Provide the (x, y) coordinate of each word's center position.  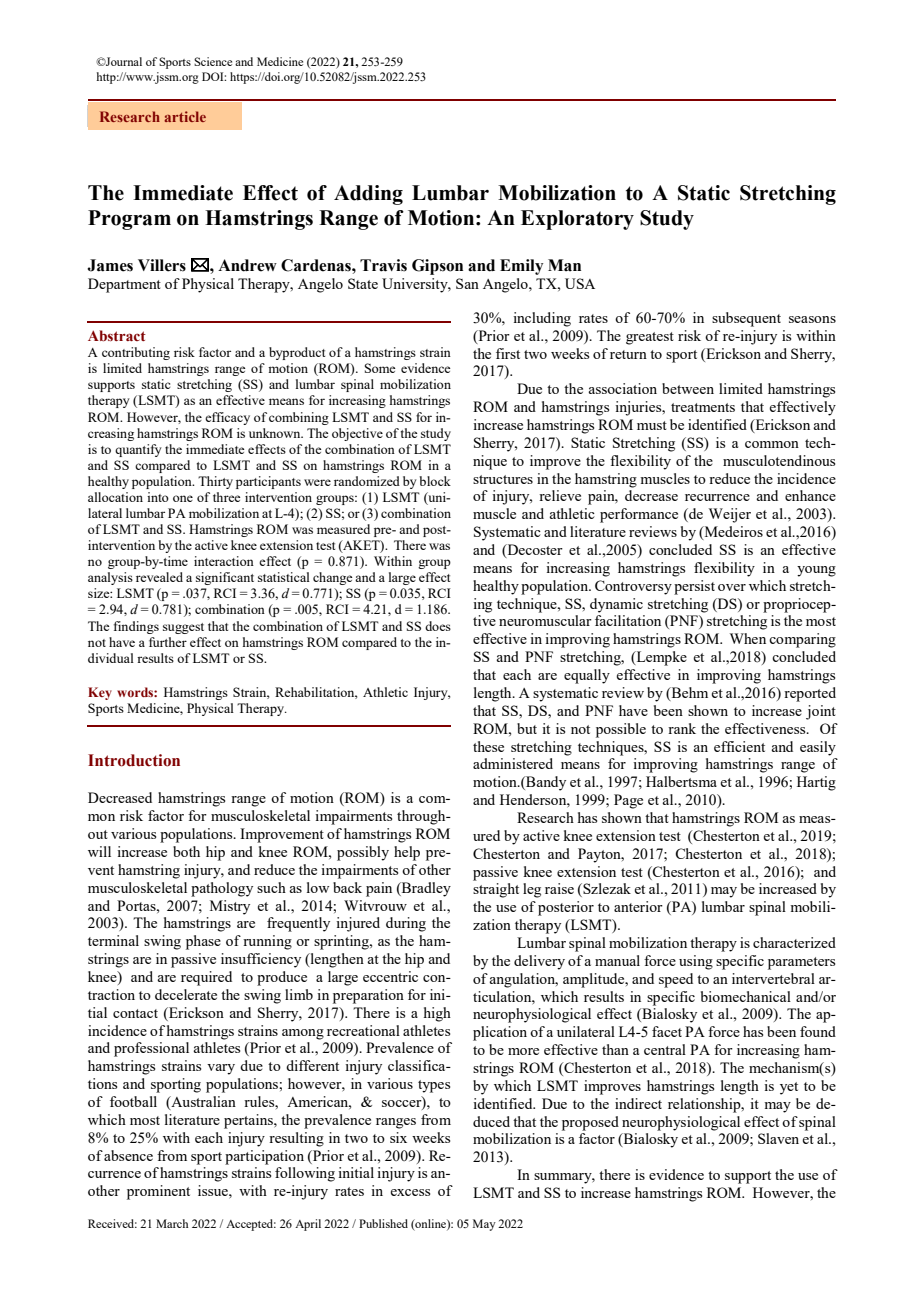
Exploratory (577, 220)
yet (789, 1088)
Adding (368, 195)
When (748, 638)
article (185, 116)
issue (214, 1190)
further (168, 642)
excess (410, 1192)
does (438, 626)
